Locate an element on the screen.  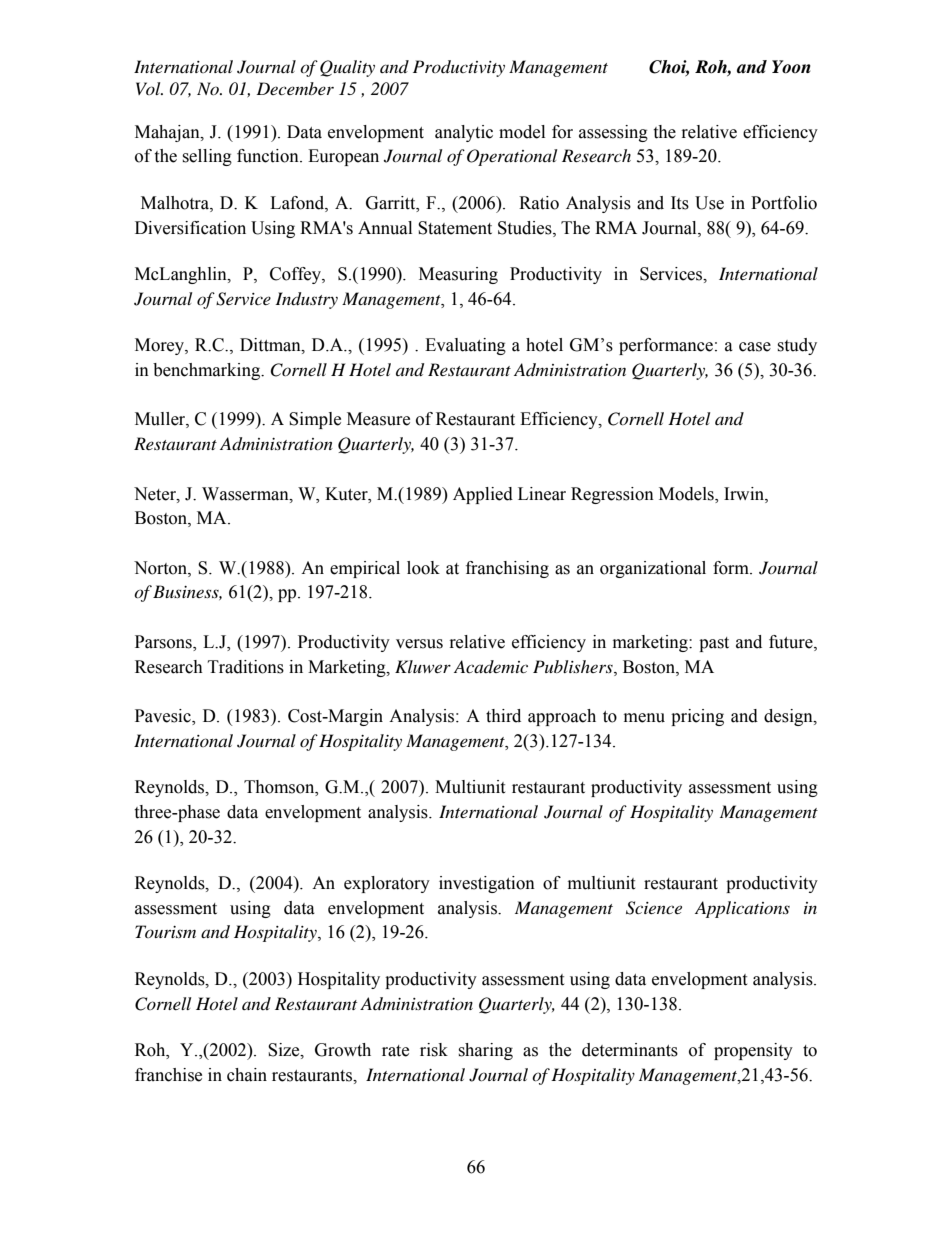
Tourism is located at coordinates (165, 931).
